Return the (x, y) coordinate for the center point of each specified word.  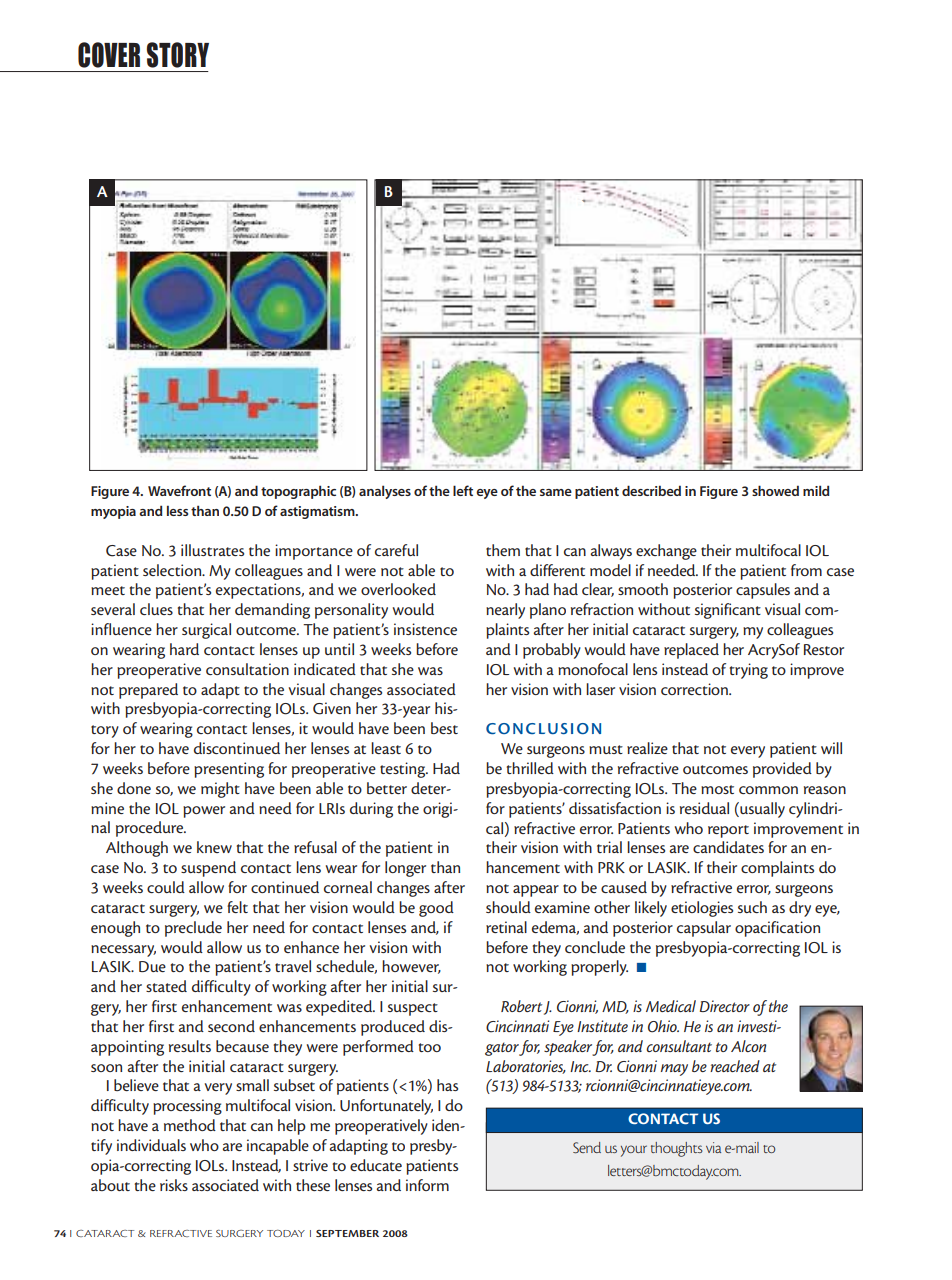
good (436, 909)
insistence (425, 629)
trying (749, 671)
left (463, 490)
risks (174, 1185)
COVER (109, 55)
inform (427, 1185)
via (713, 1147)
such (752, 907)
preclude (193, 929)
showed (775, 490)
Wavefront (179, 490)
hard (184, 649)
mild (816, 490)
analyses (385, 492)
